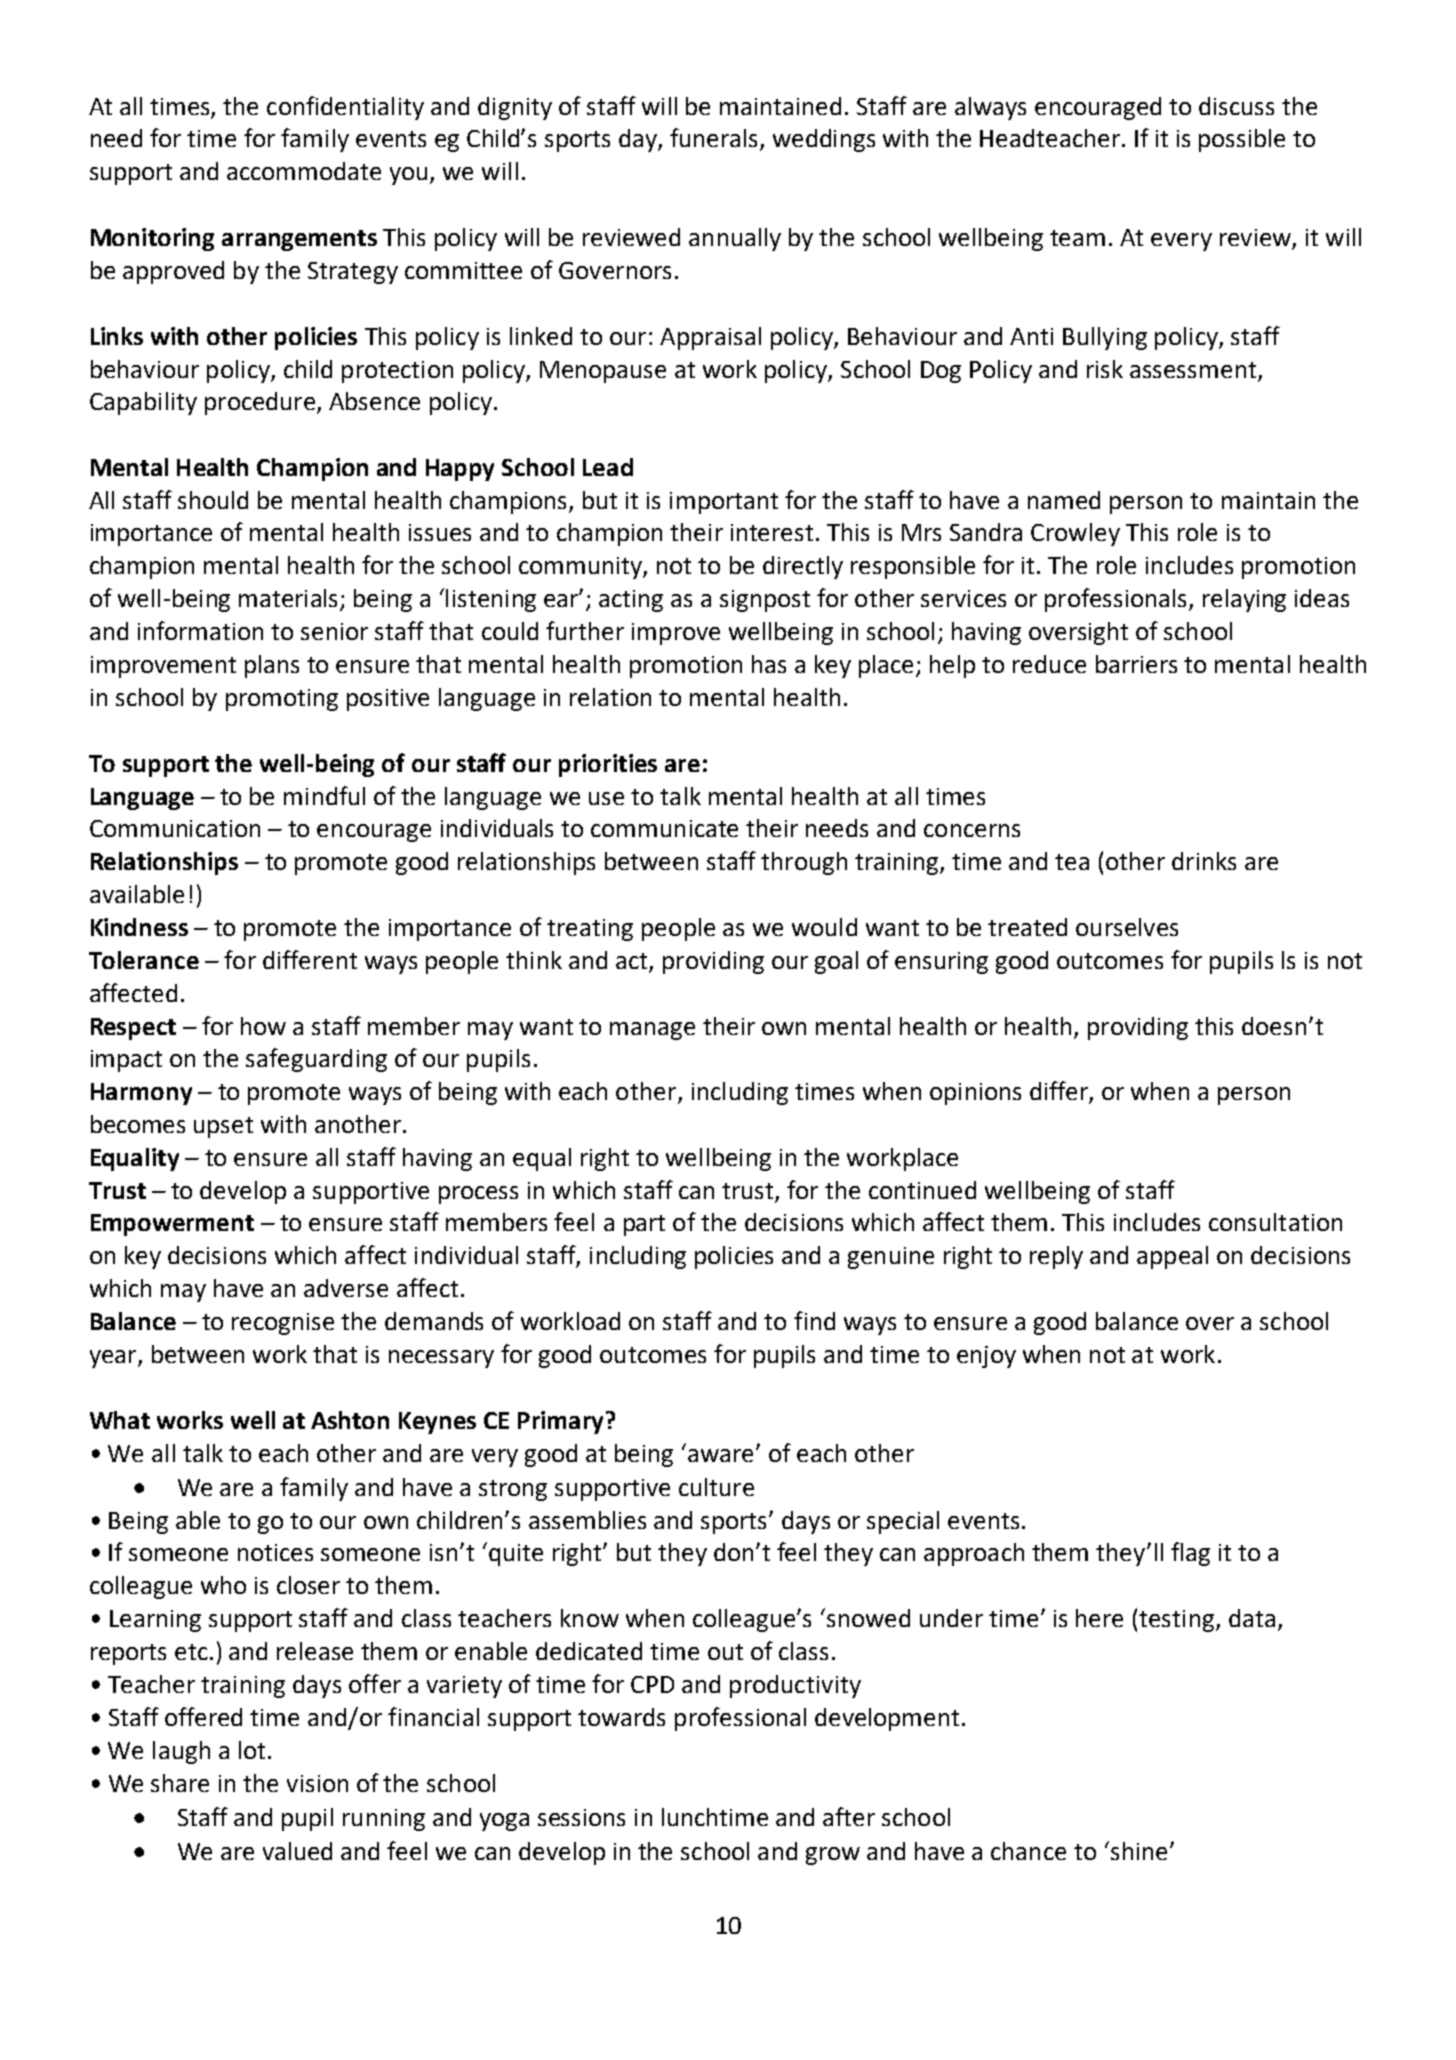  What do you see at coordinates (304, 171) in the document?
I see `accommodate` at bounding box center [304, 171].
